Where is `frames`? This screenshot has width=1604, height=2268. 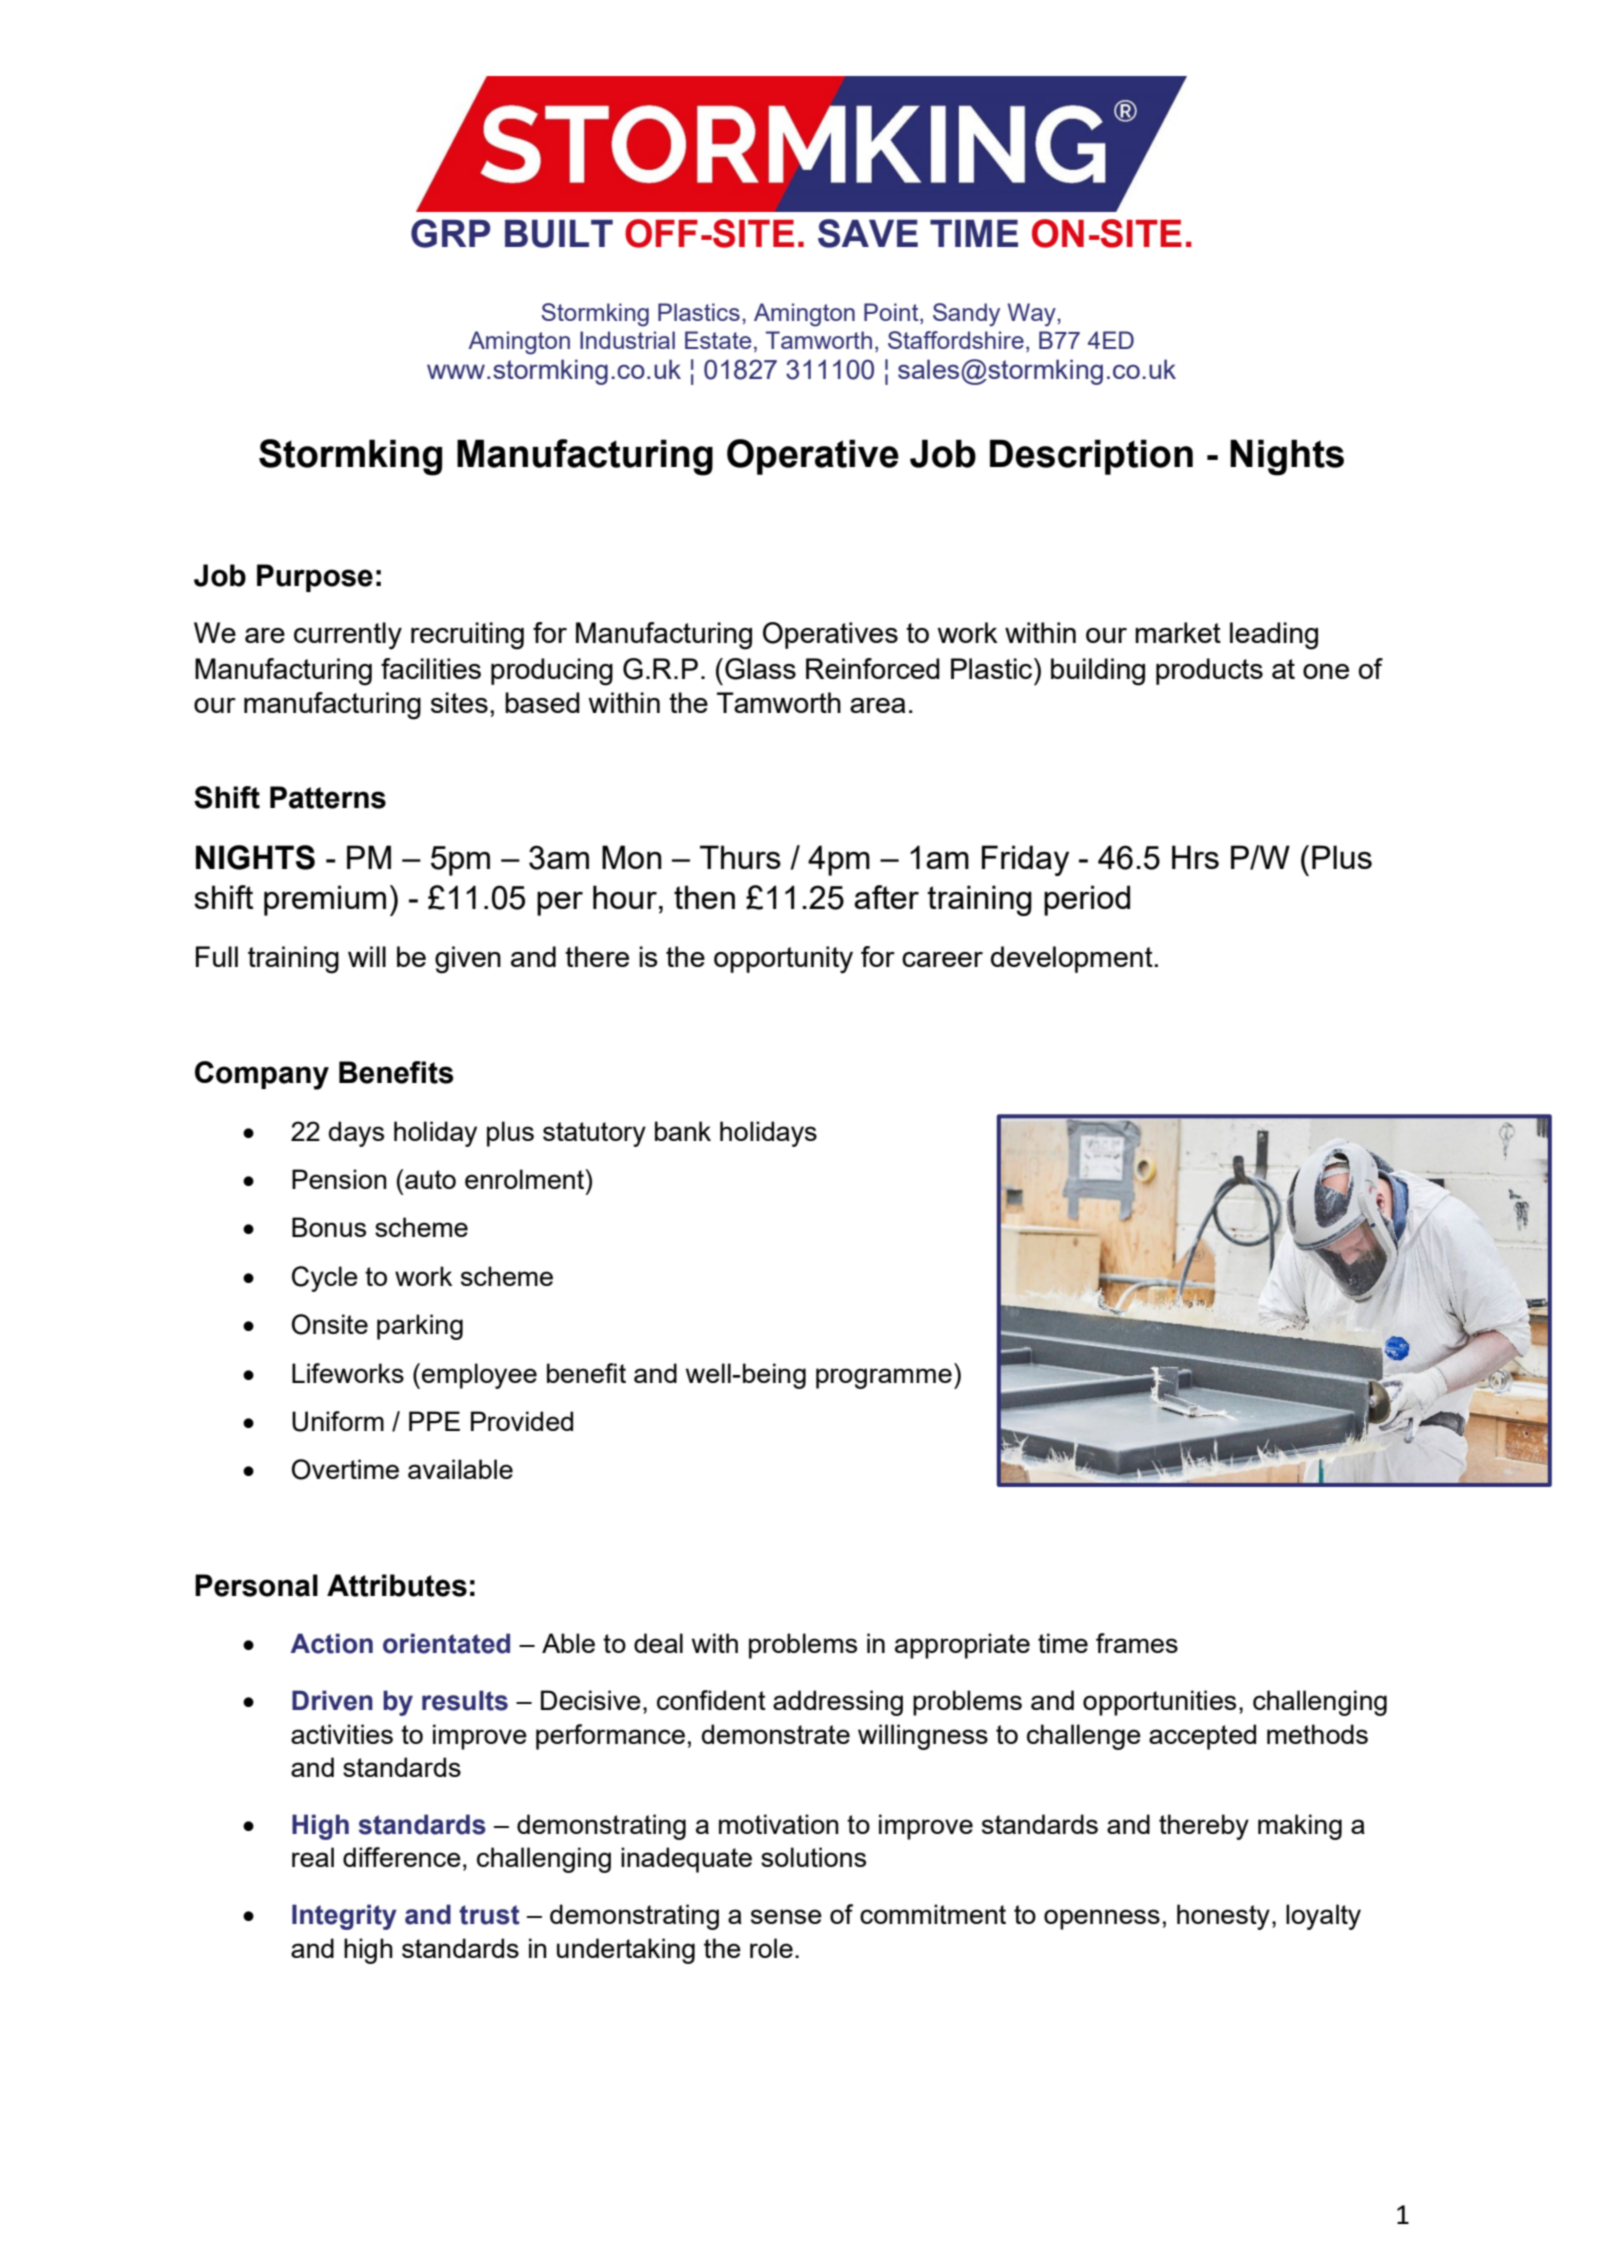
frames is located at coordinates (1137, 1643).
